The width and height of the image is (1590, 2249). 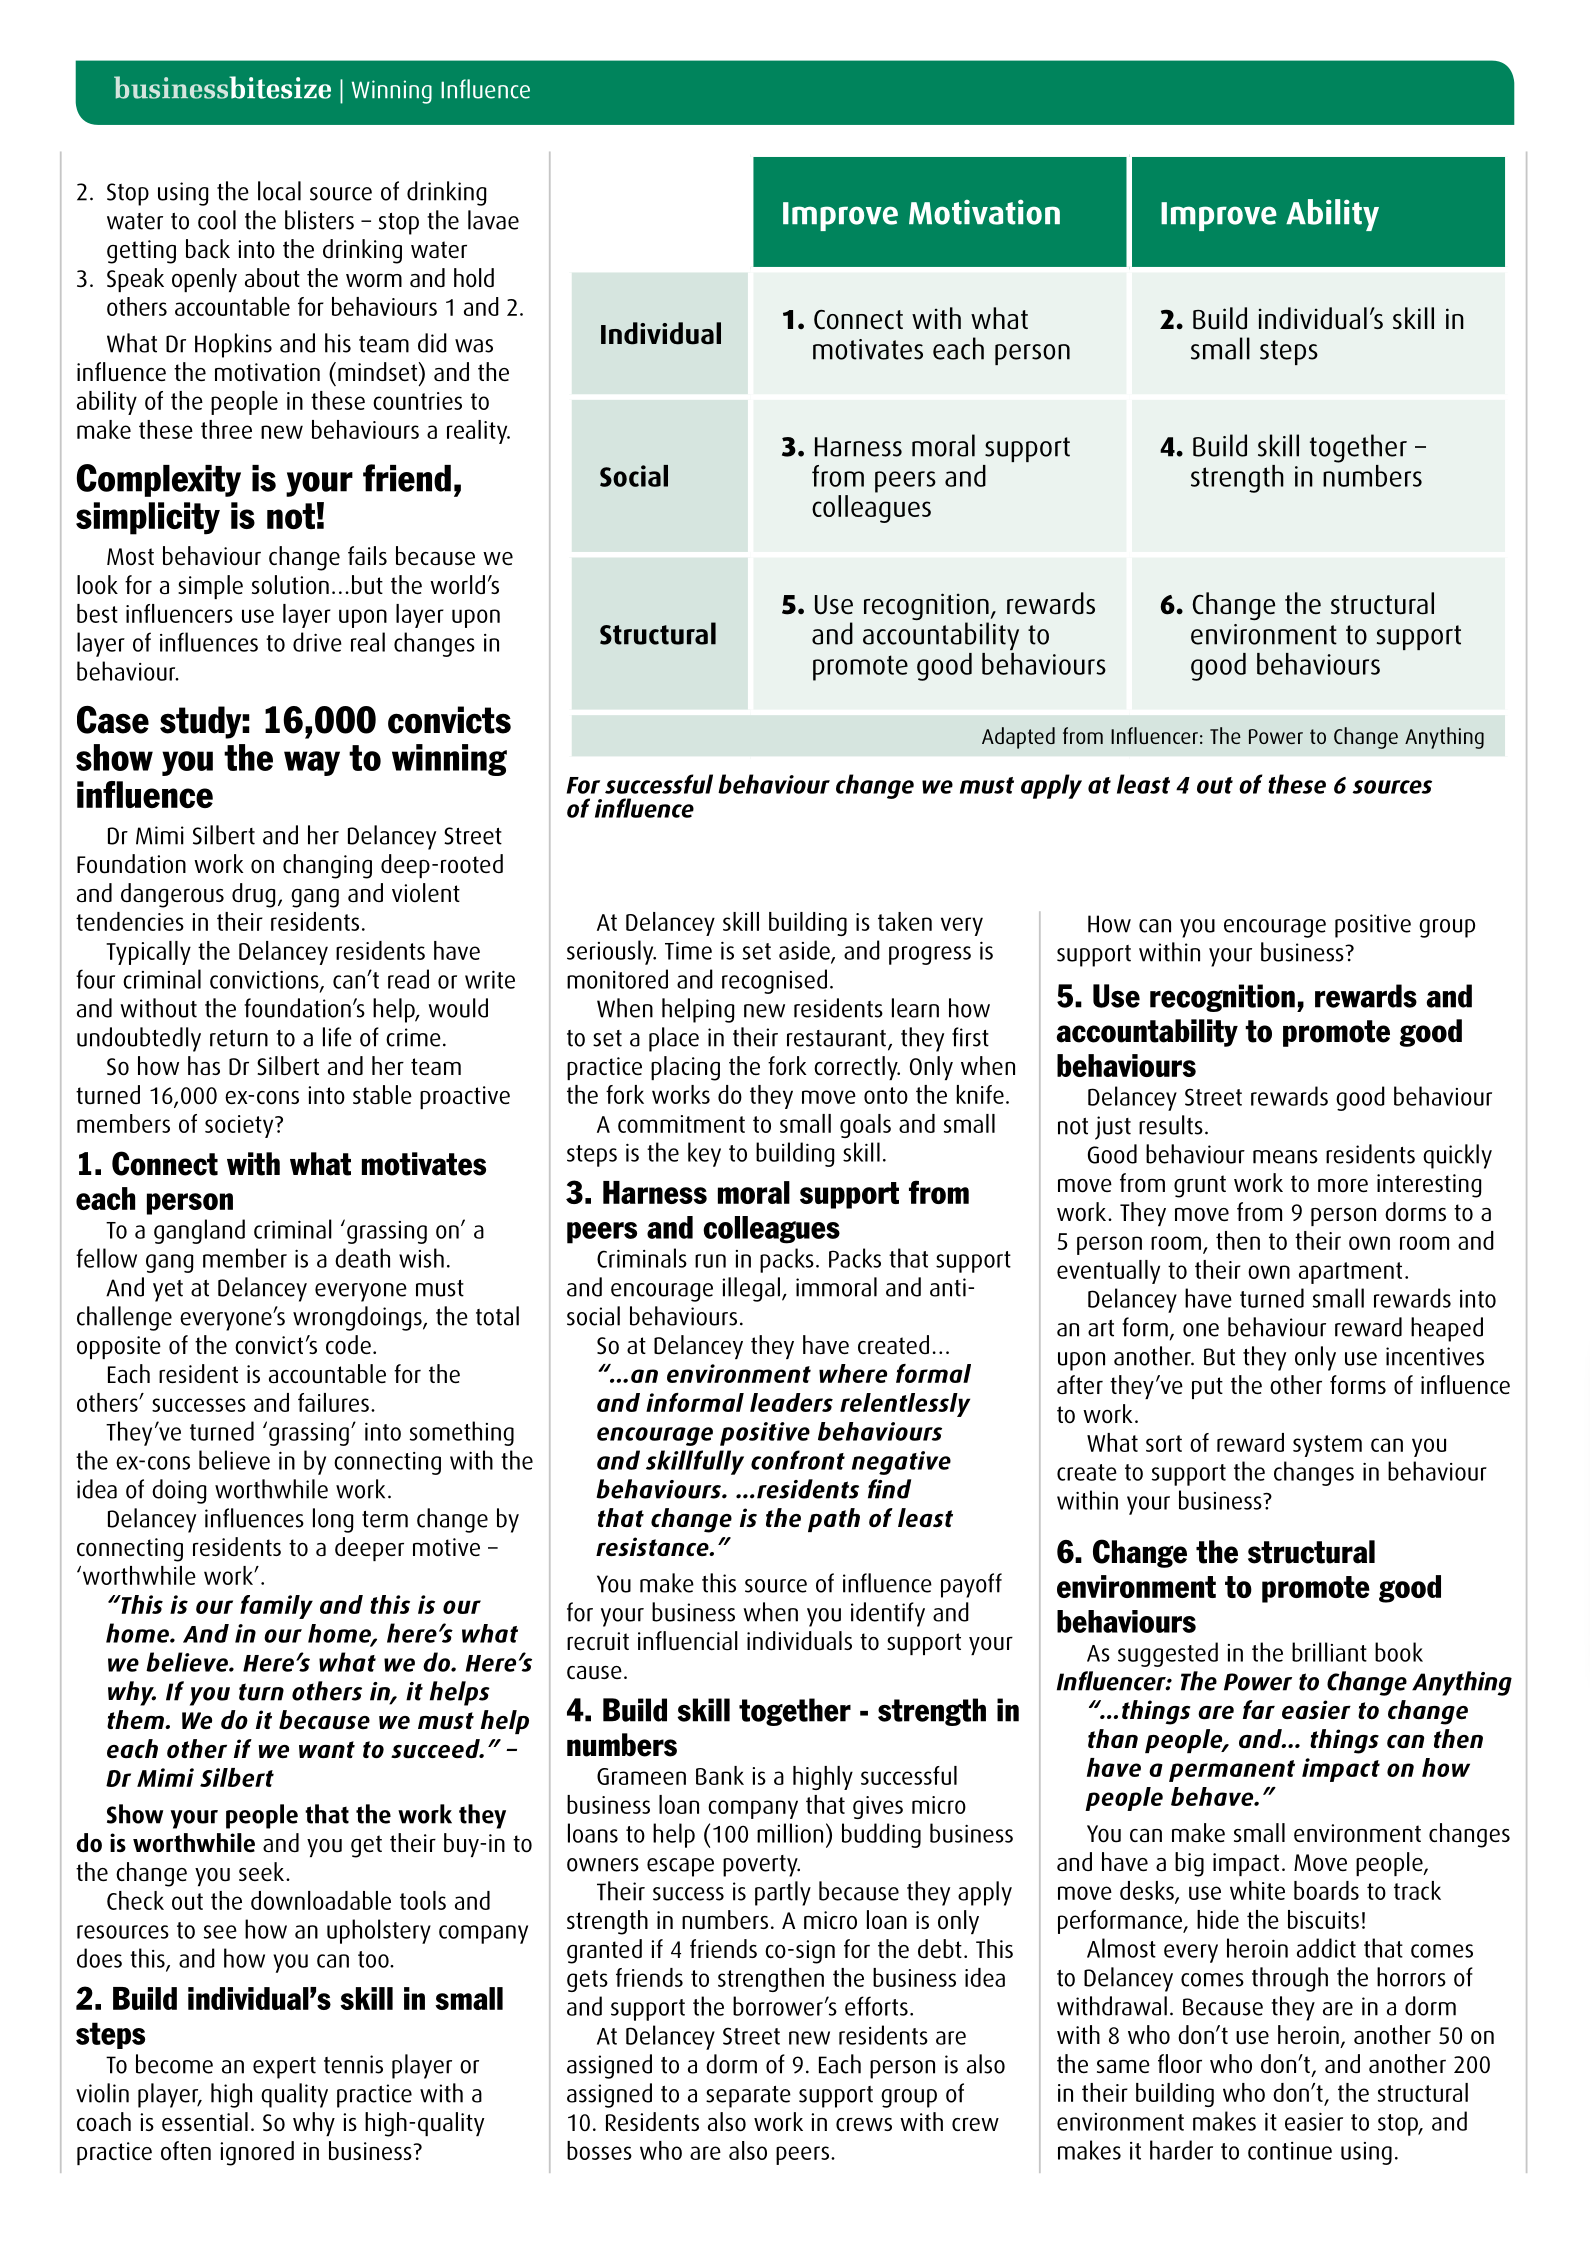 What do you see at coordinates (1327, 1446) in the image?
I see `system` at bounding box center [1327, 1446].
